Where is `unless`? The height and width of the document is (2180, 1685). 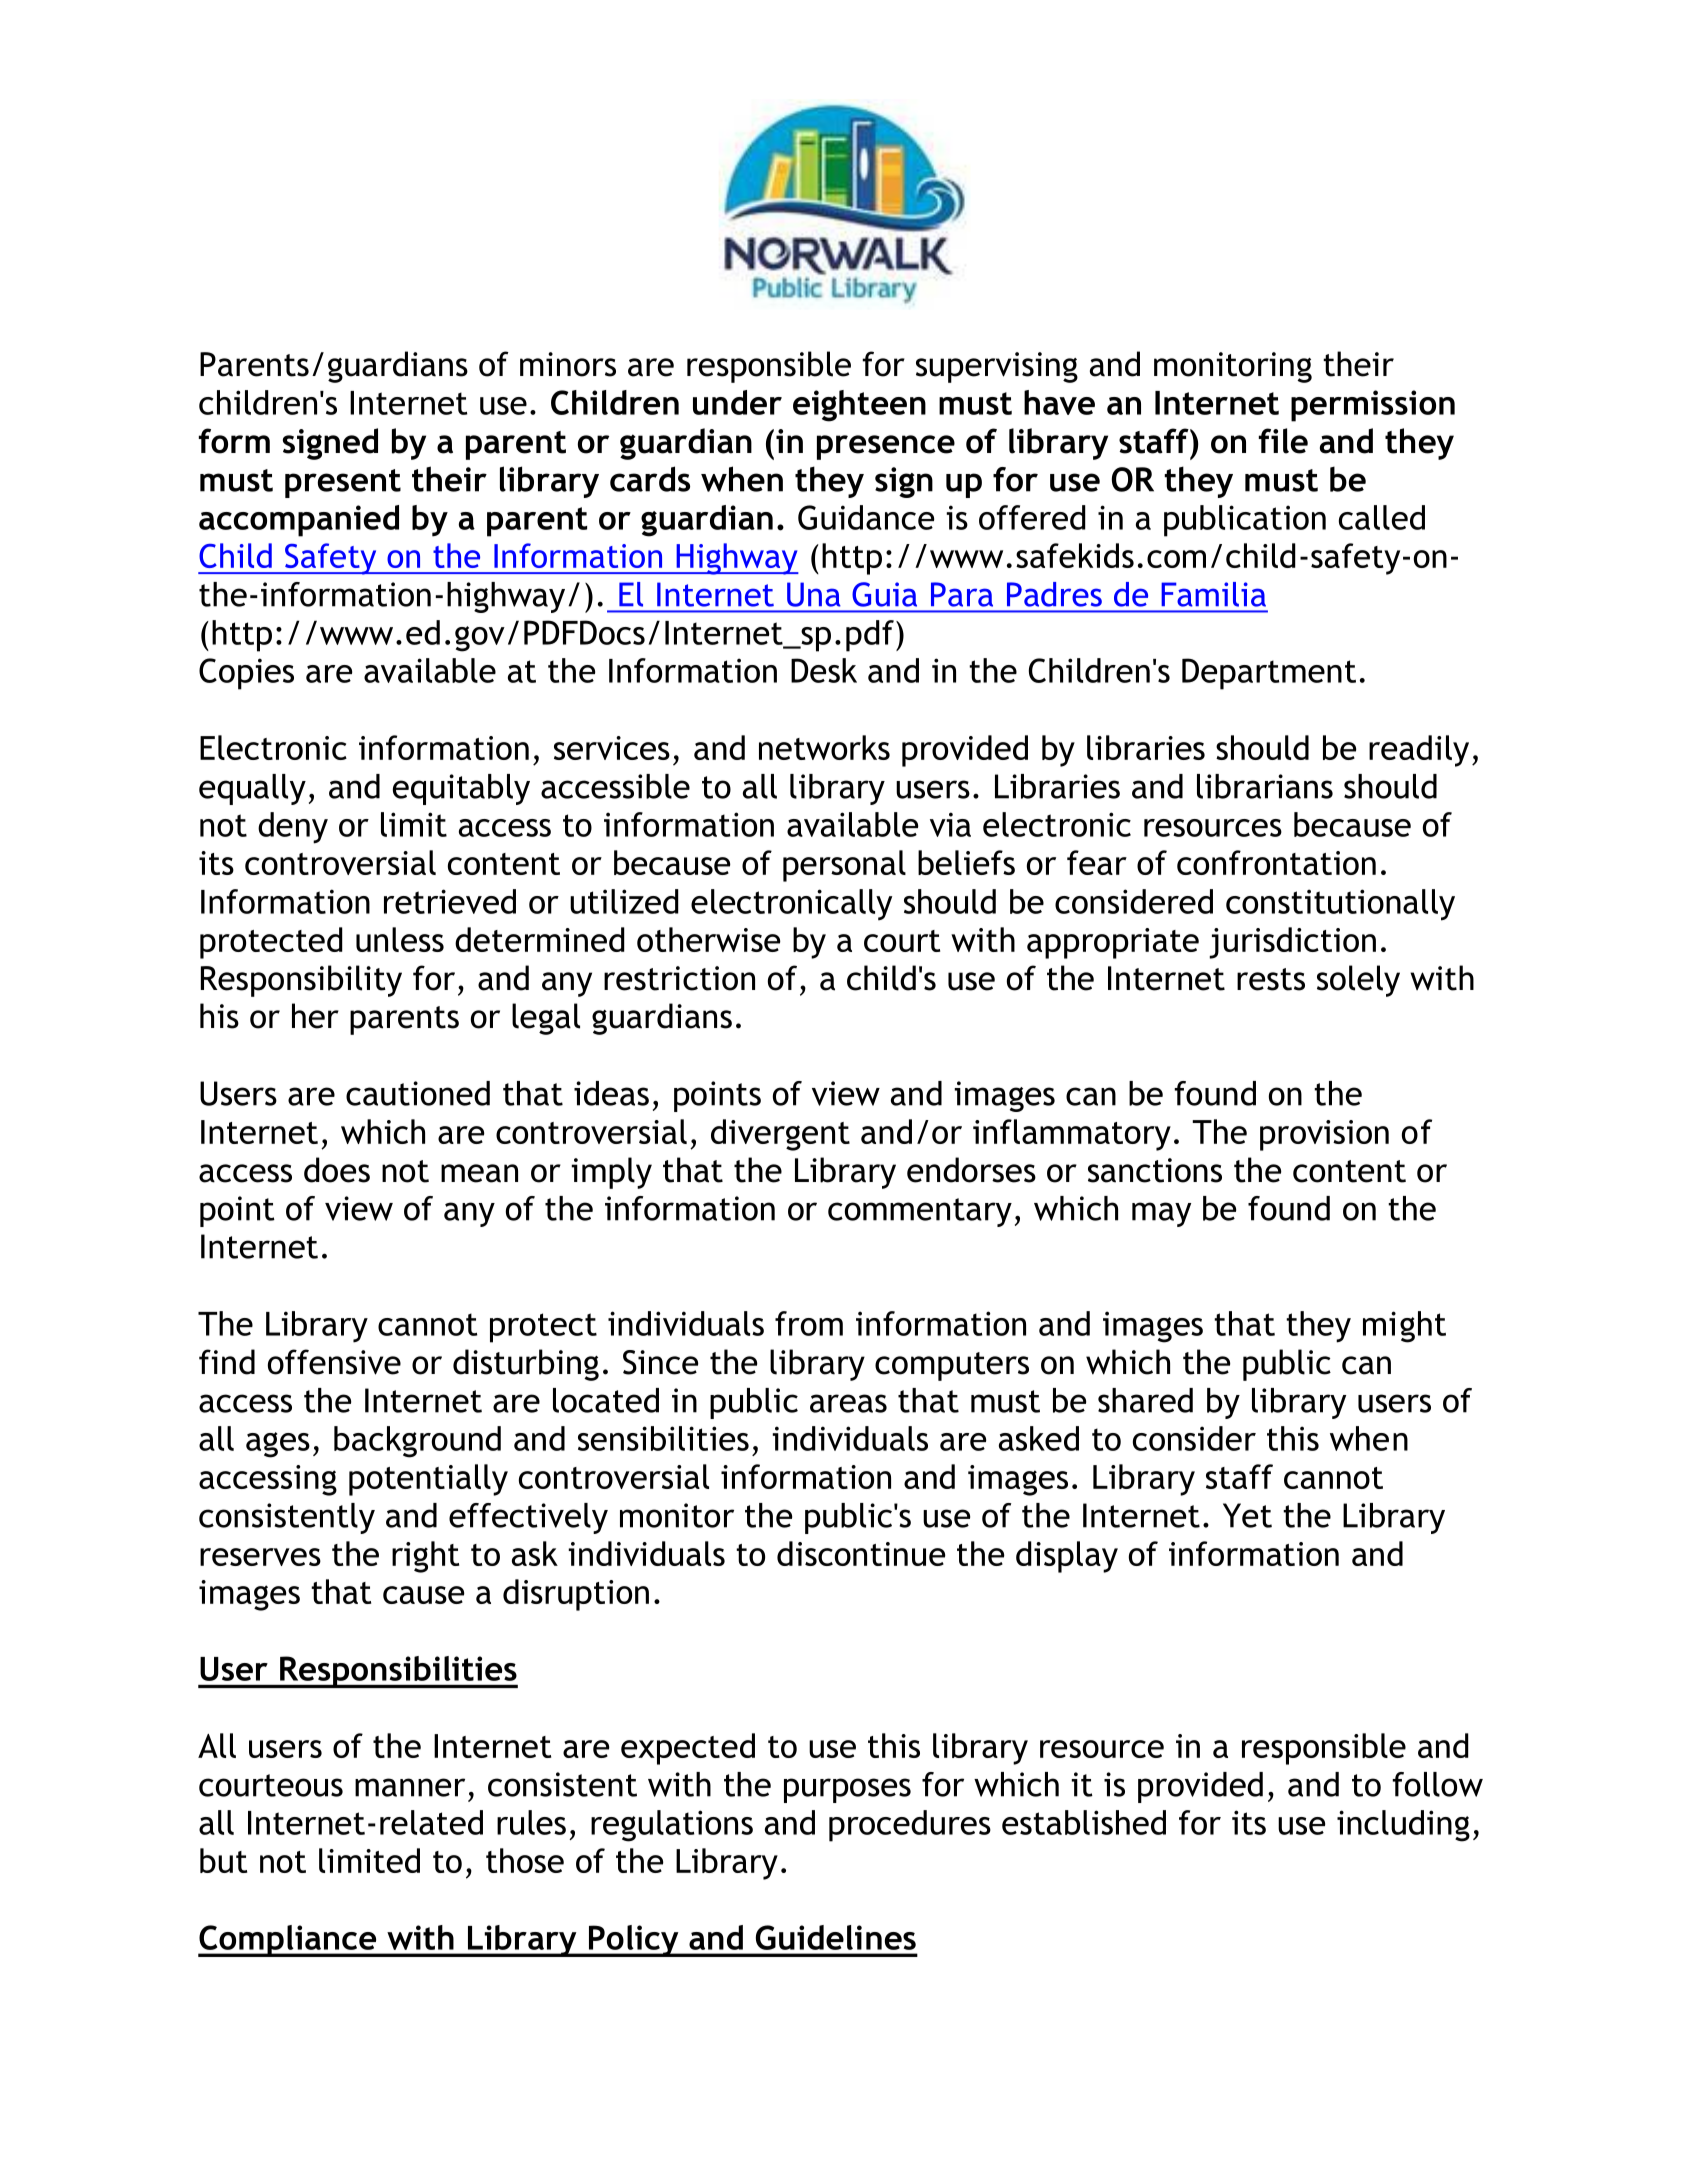 unless is located at coordinates (400, 939).
